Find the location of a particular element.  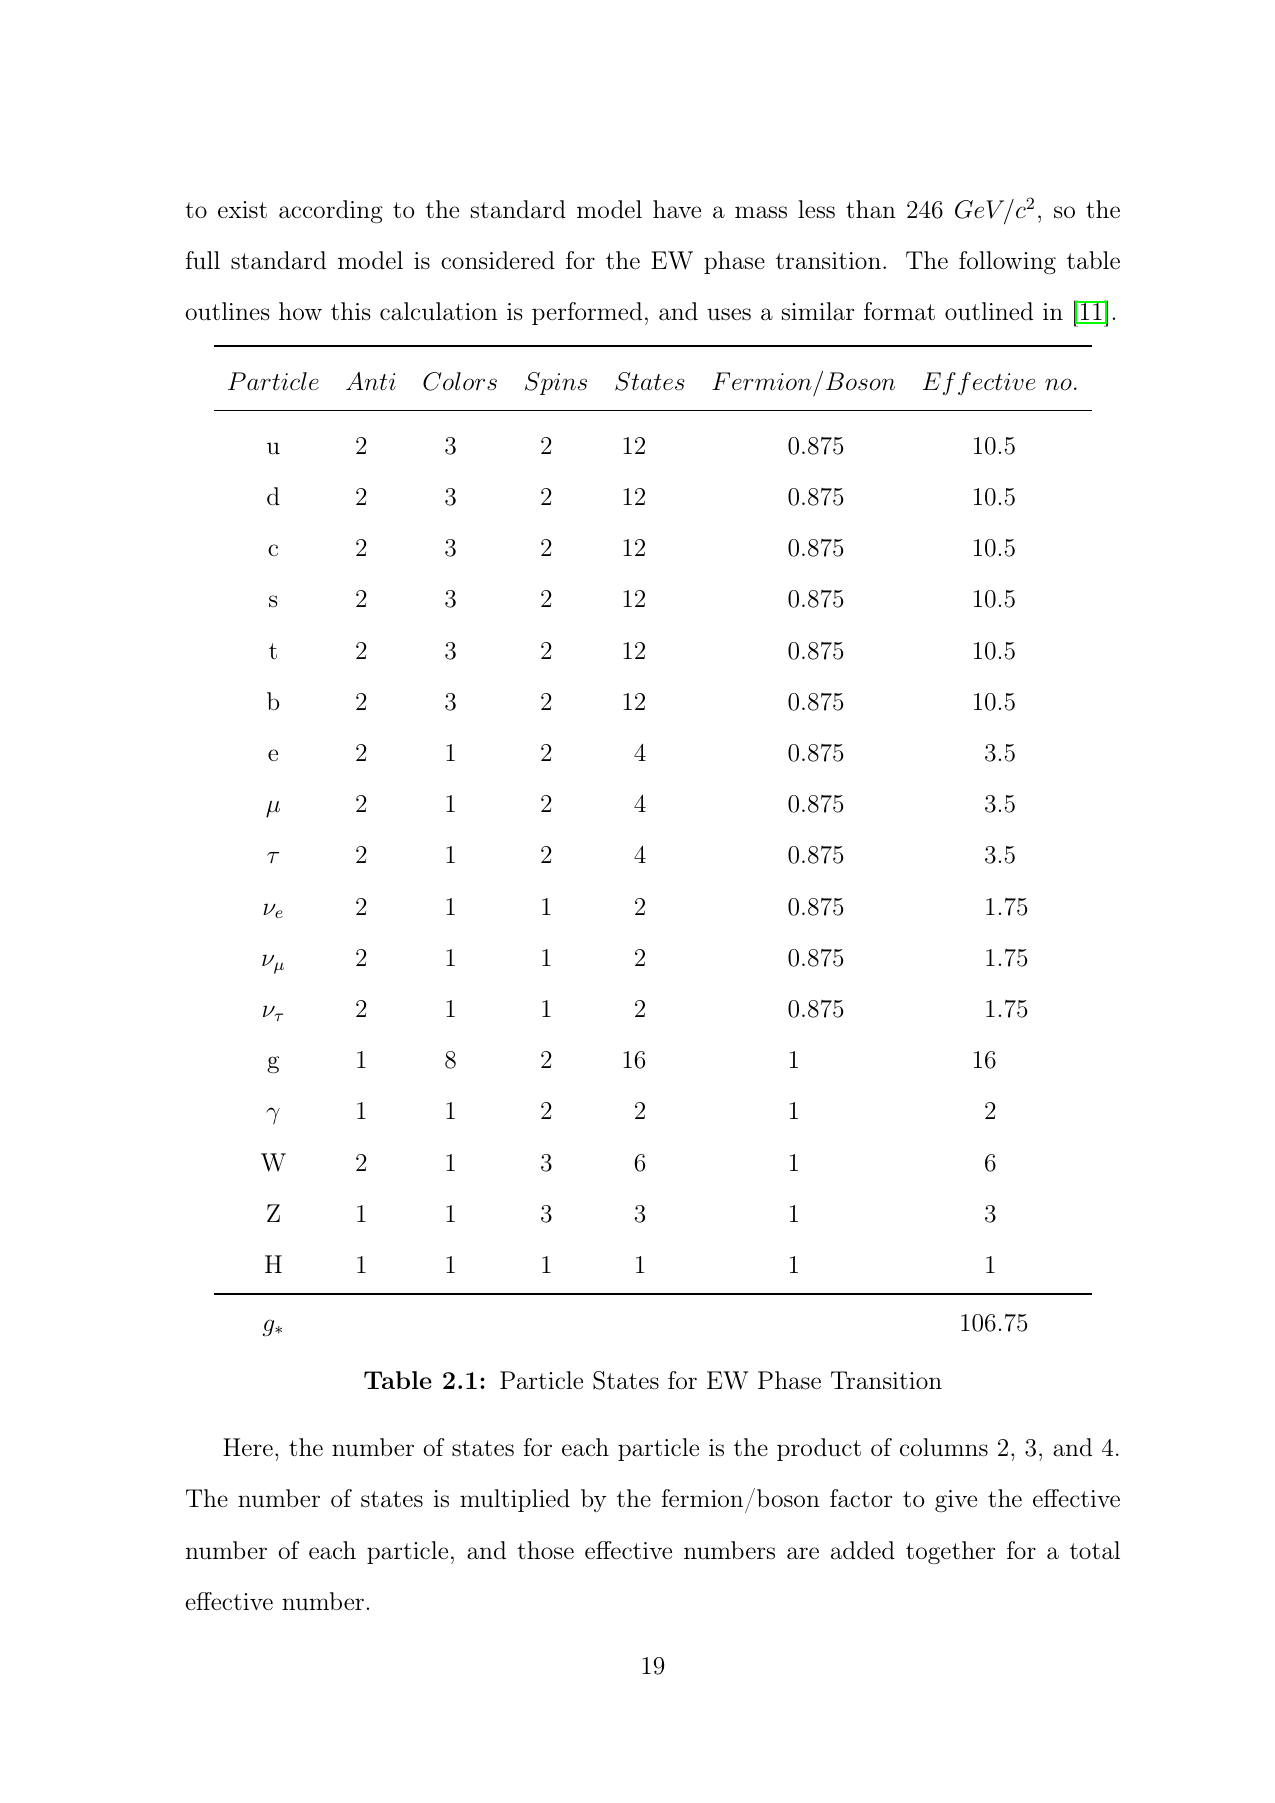

following is located at coordinates (1007, 262).
